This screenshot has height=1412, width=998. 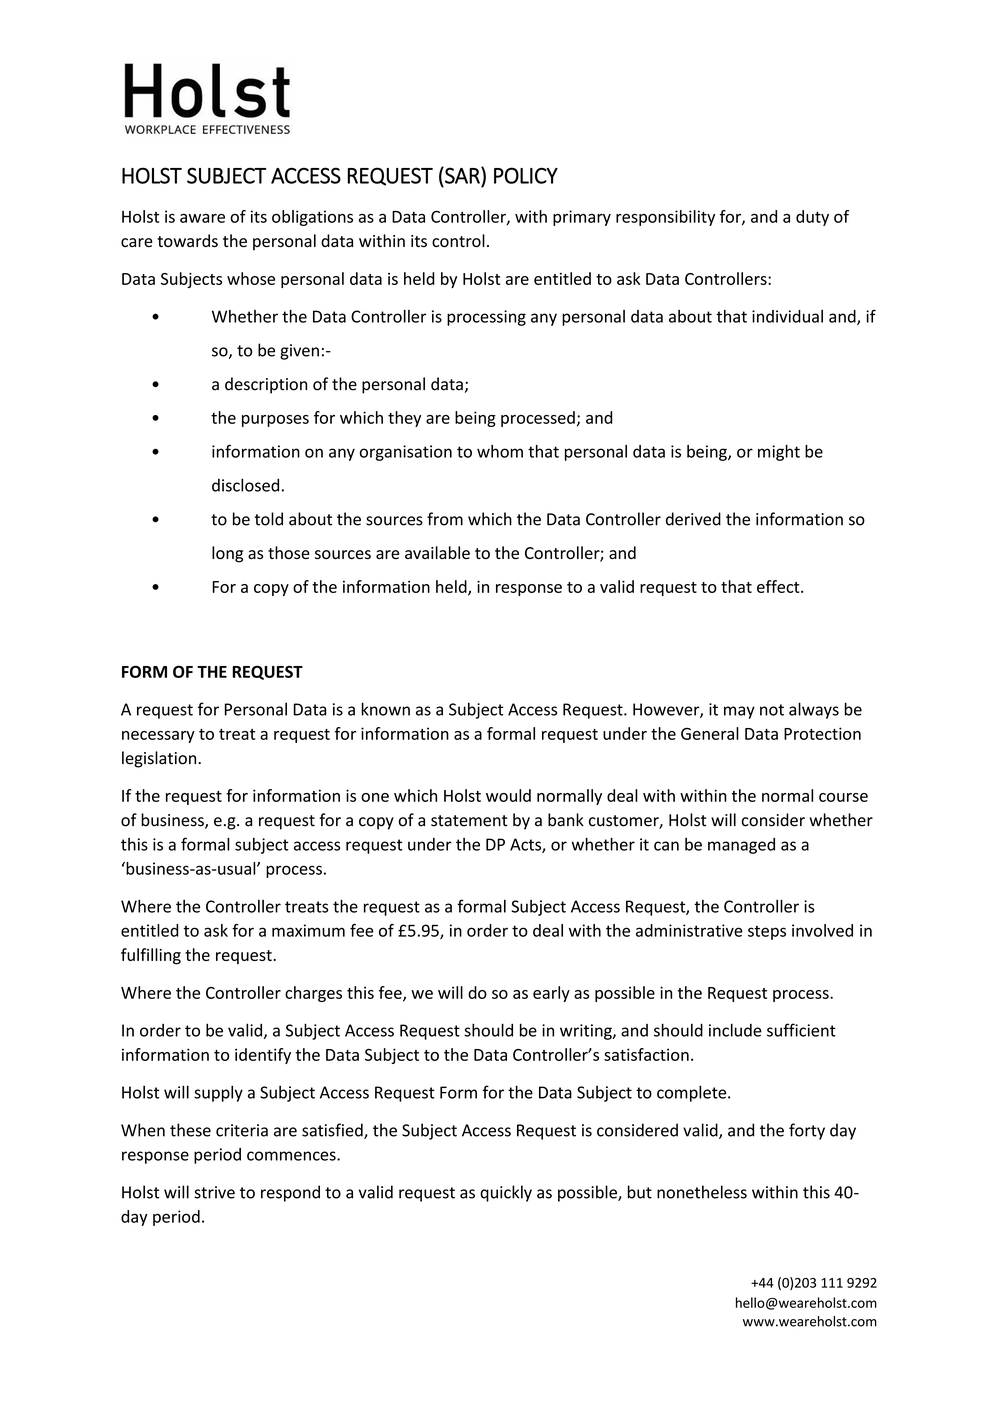 I want to click on POLICY, so click(x=526, y=175).
